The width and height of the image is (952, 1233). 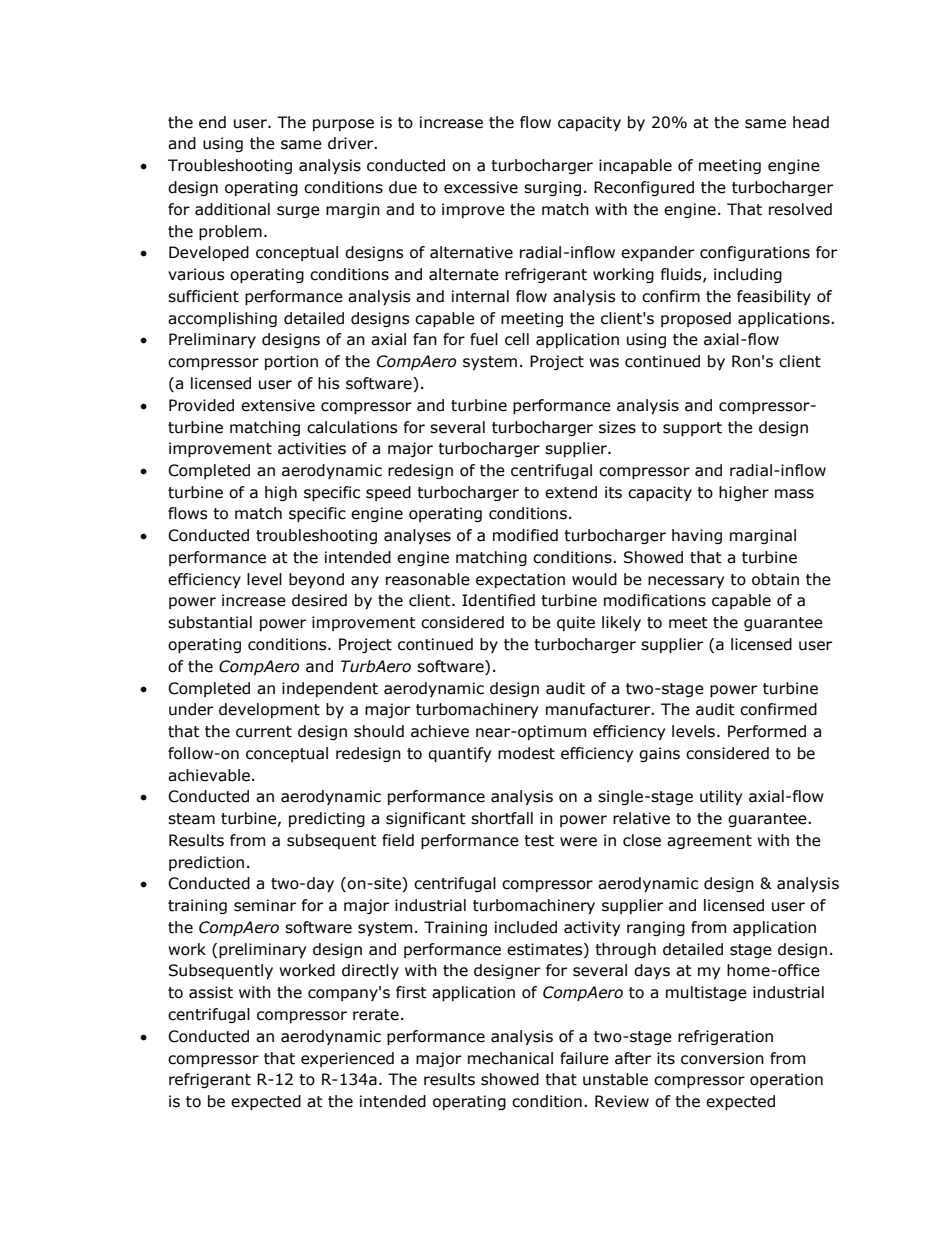 I want to click on excessive, so click(x=481, y=187).
